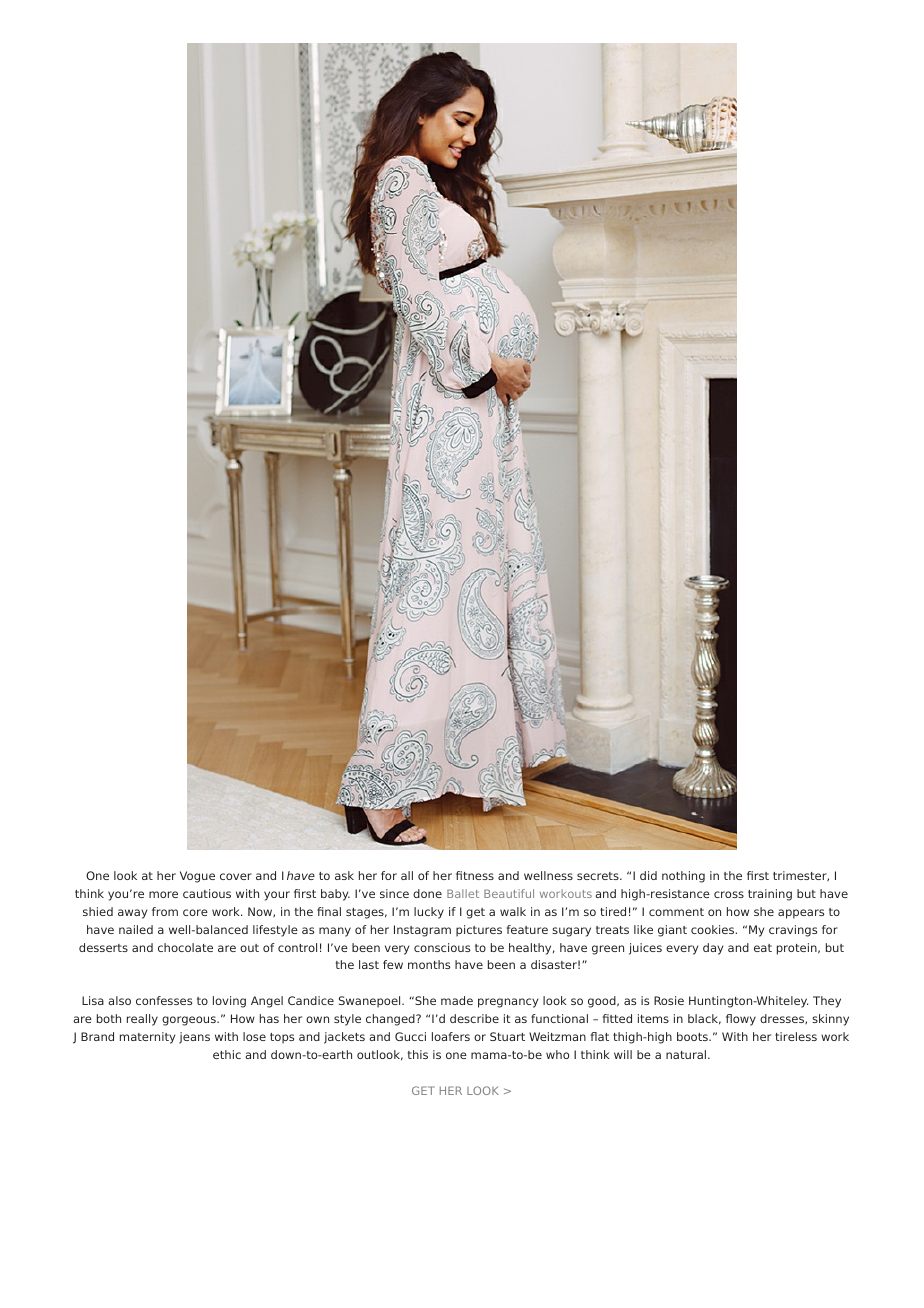 This page has height=1308, width=924. What do you see at coordinates (227, 1054) in the page?
I see `ethic` at bounding box center [227, 1054].
